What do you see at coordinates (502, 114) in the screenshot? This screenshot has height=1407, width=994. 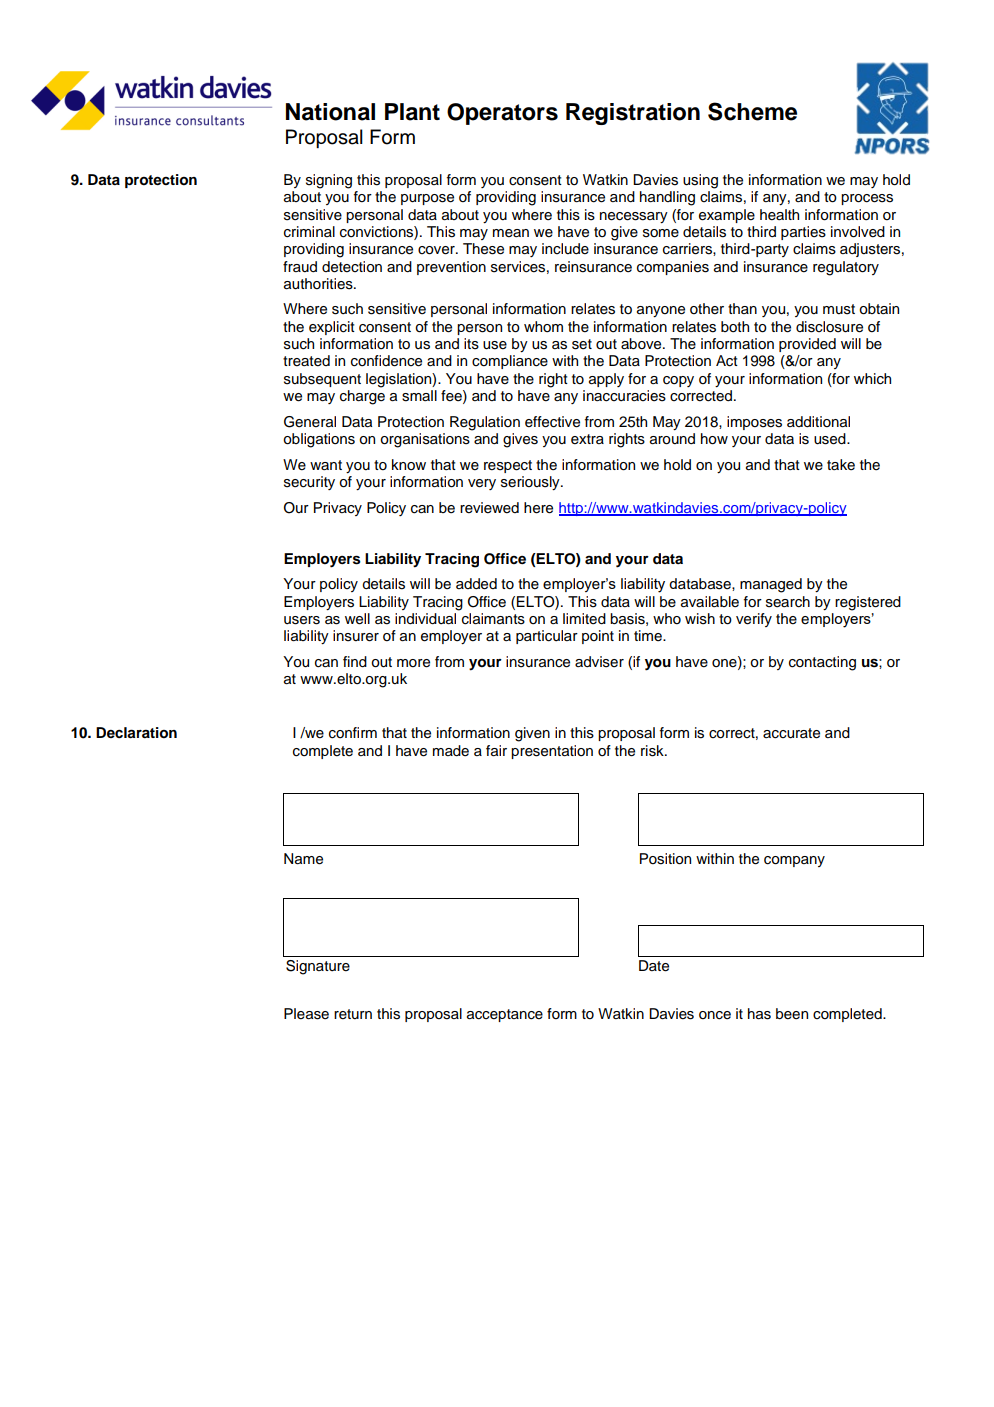 I see `Operators` at bounding box center [502, 114].
